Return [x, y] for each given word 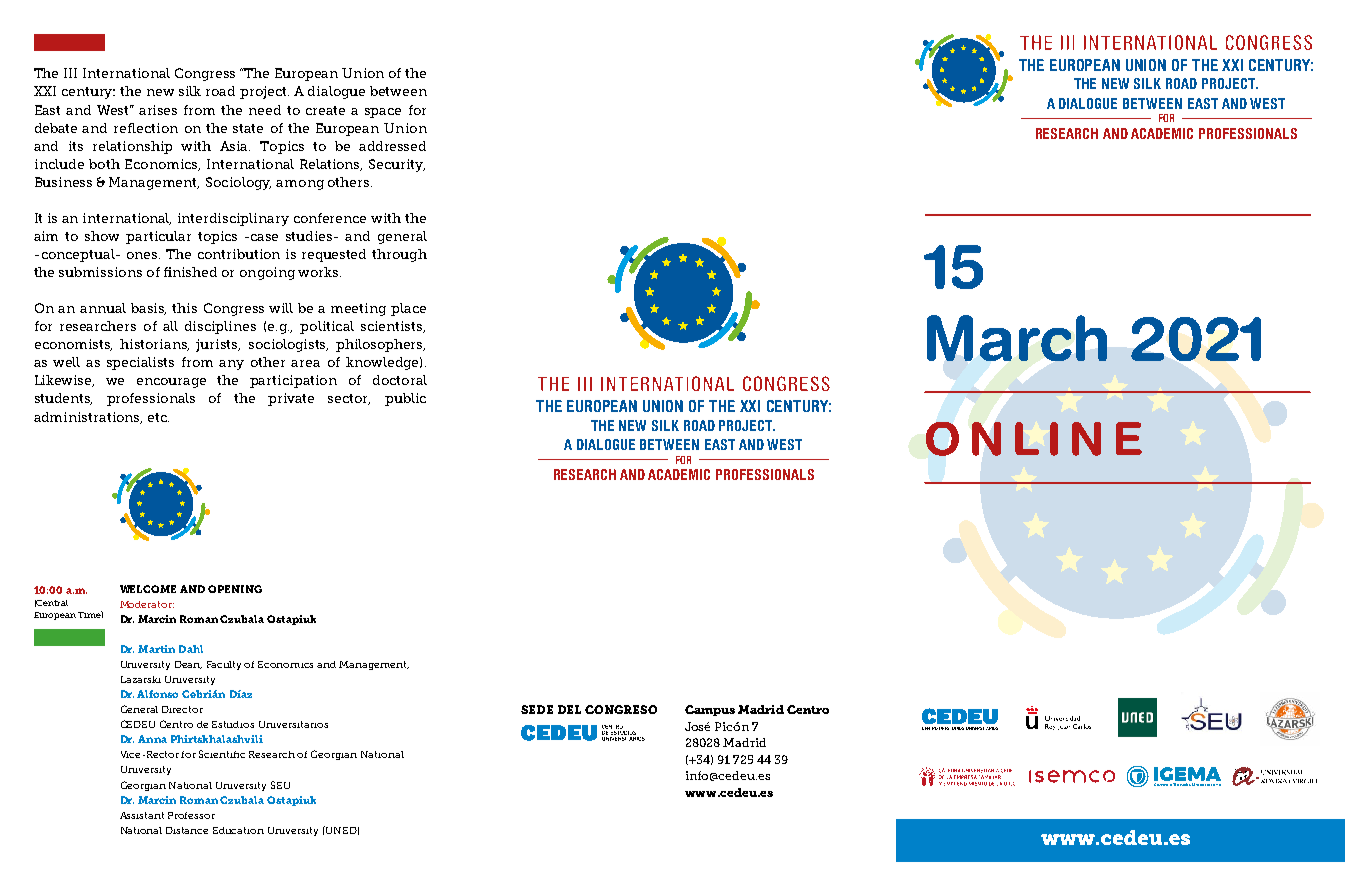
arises [158, 110]
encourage [171, 383]
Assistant [142, 815]
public [405, 399]
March [1017, 338]
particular [158, 237]
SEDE [537, 709]
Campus [710, 710]
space [383, 113]
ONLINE [1034, 439]
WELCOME [148, 589]
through [399, 255]
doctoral [400, 380]
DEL [569, 709]
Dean [188, 665]
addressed [392, 146]
